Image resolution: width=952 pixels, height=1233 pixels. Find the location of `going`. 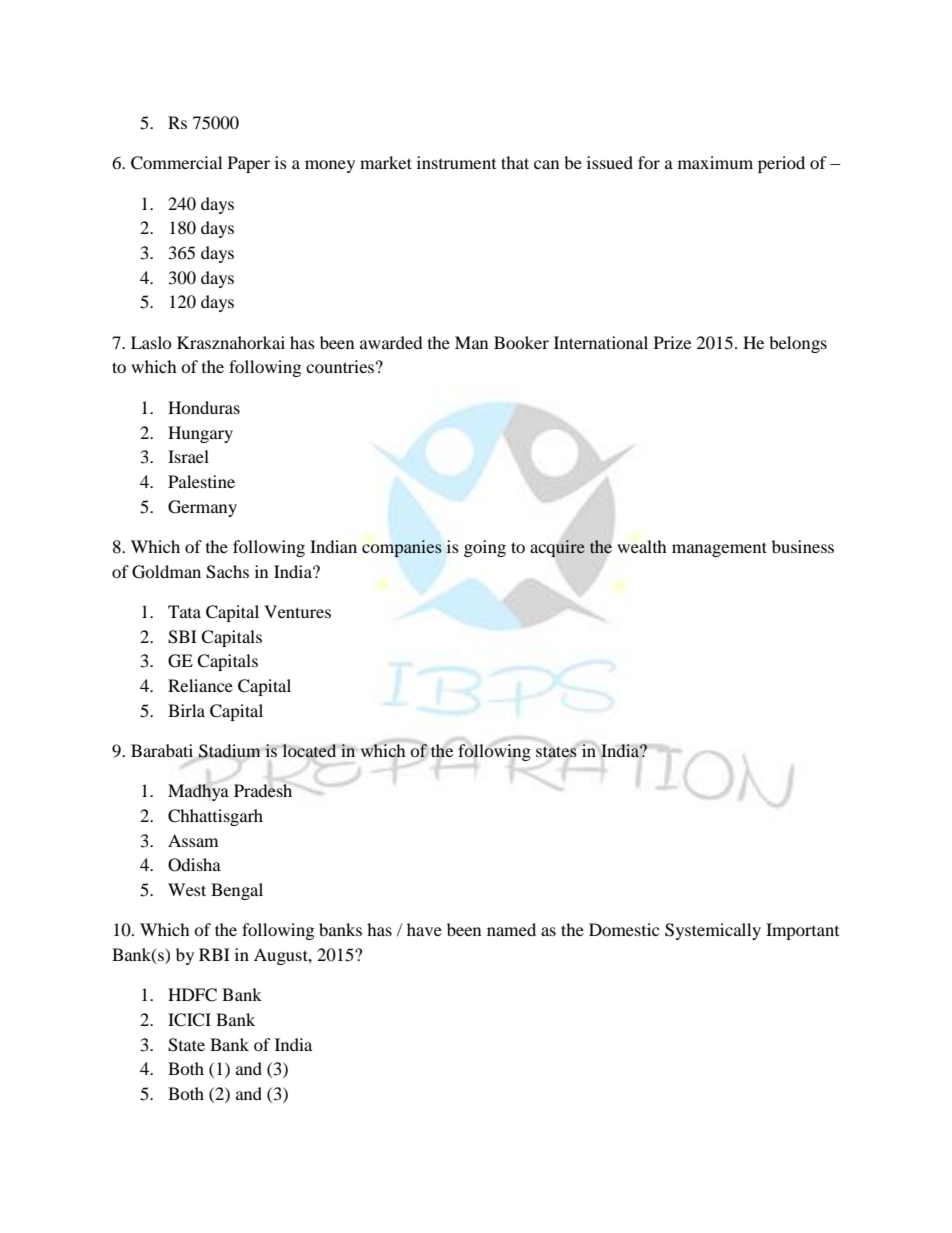

going is located at coordinates (485, 548).
